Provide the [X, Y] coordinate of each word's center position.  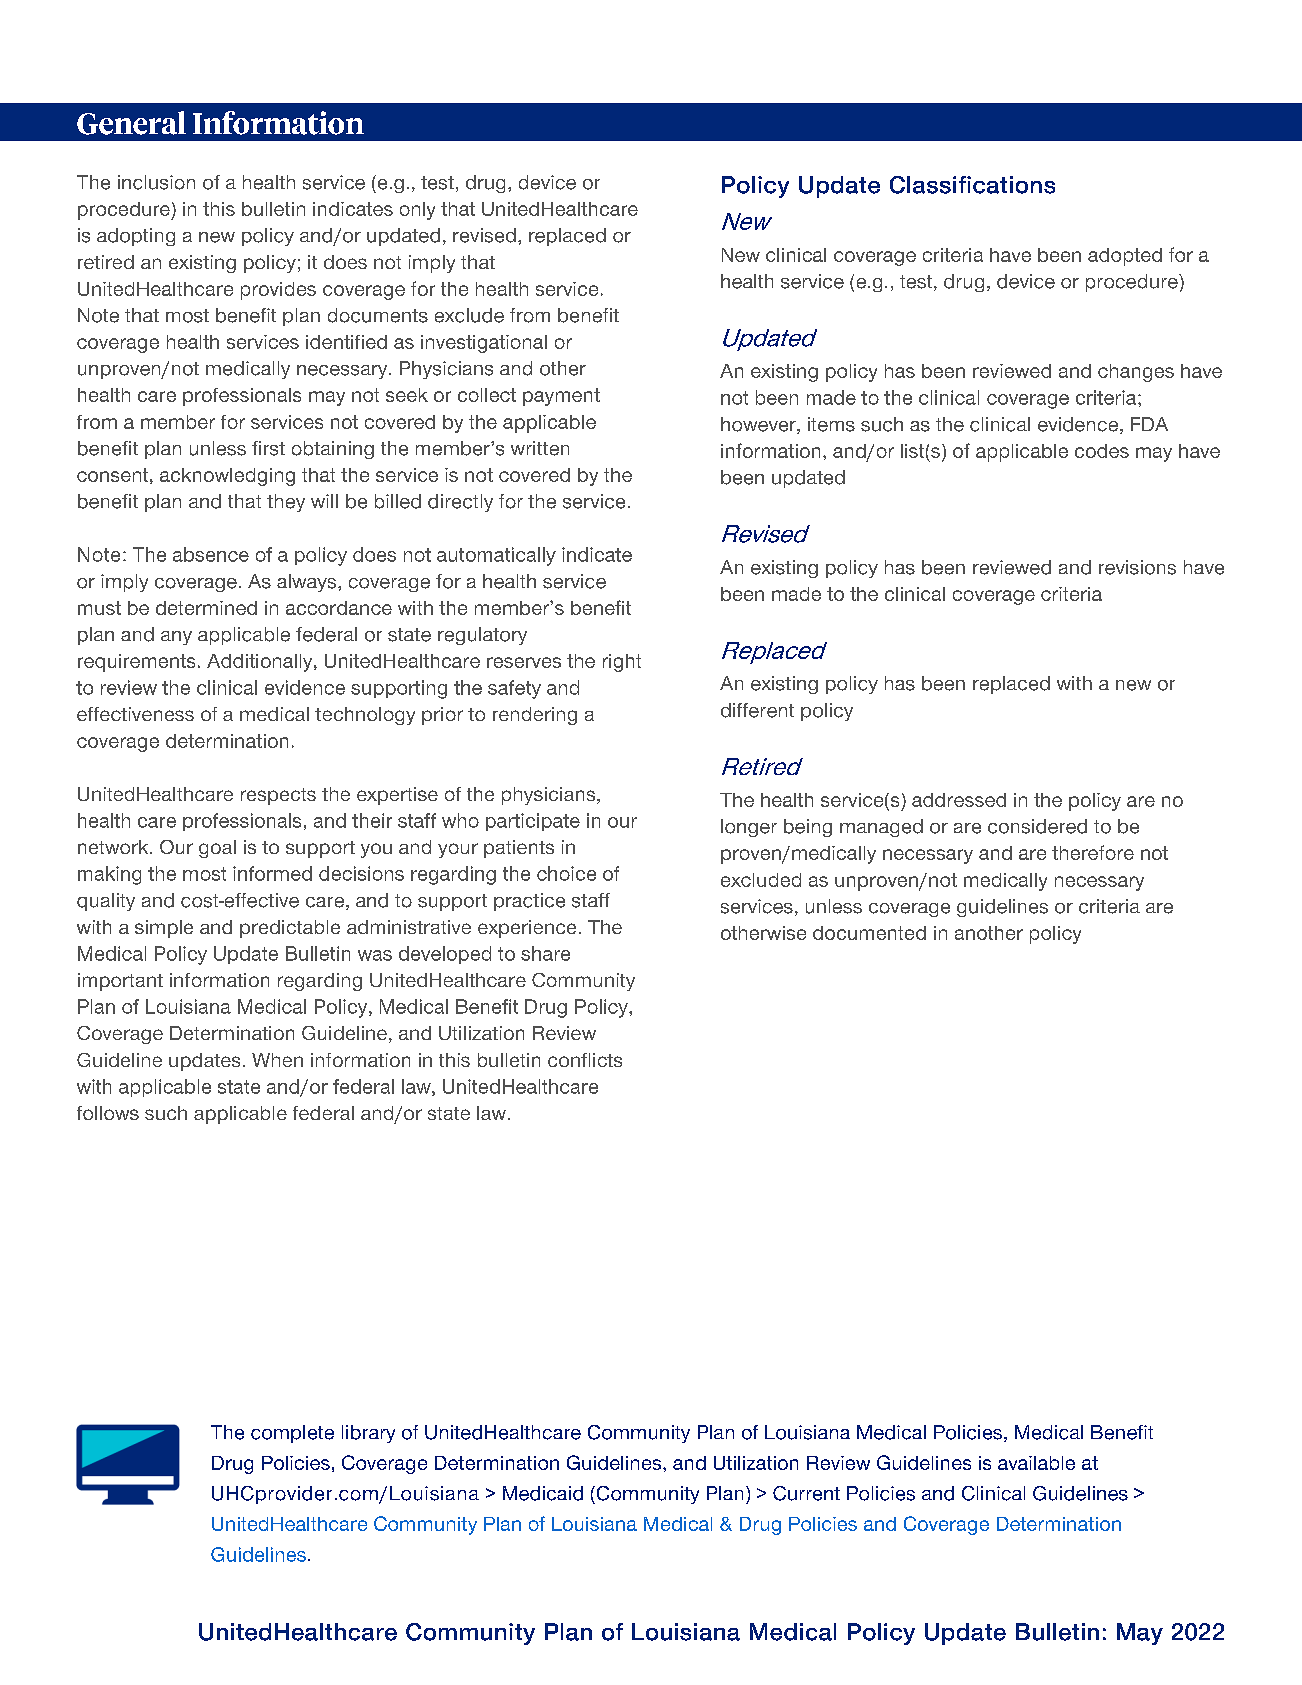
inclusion [156, 182]
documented [869, 933]
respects [278, 796]
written [540, 448]
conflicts [585, 1060]
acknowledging [227, 477]
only [417, 211]
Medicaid [543, 1493]
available [1036, 1463]
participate [533, 822]
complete [292, 1434]
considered [1037, 826]
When [277, 1060]
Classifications [972, 185]
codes [1102, 451]
